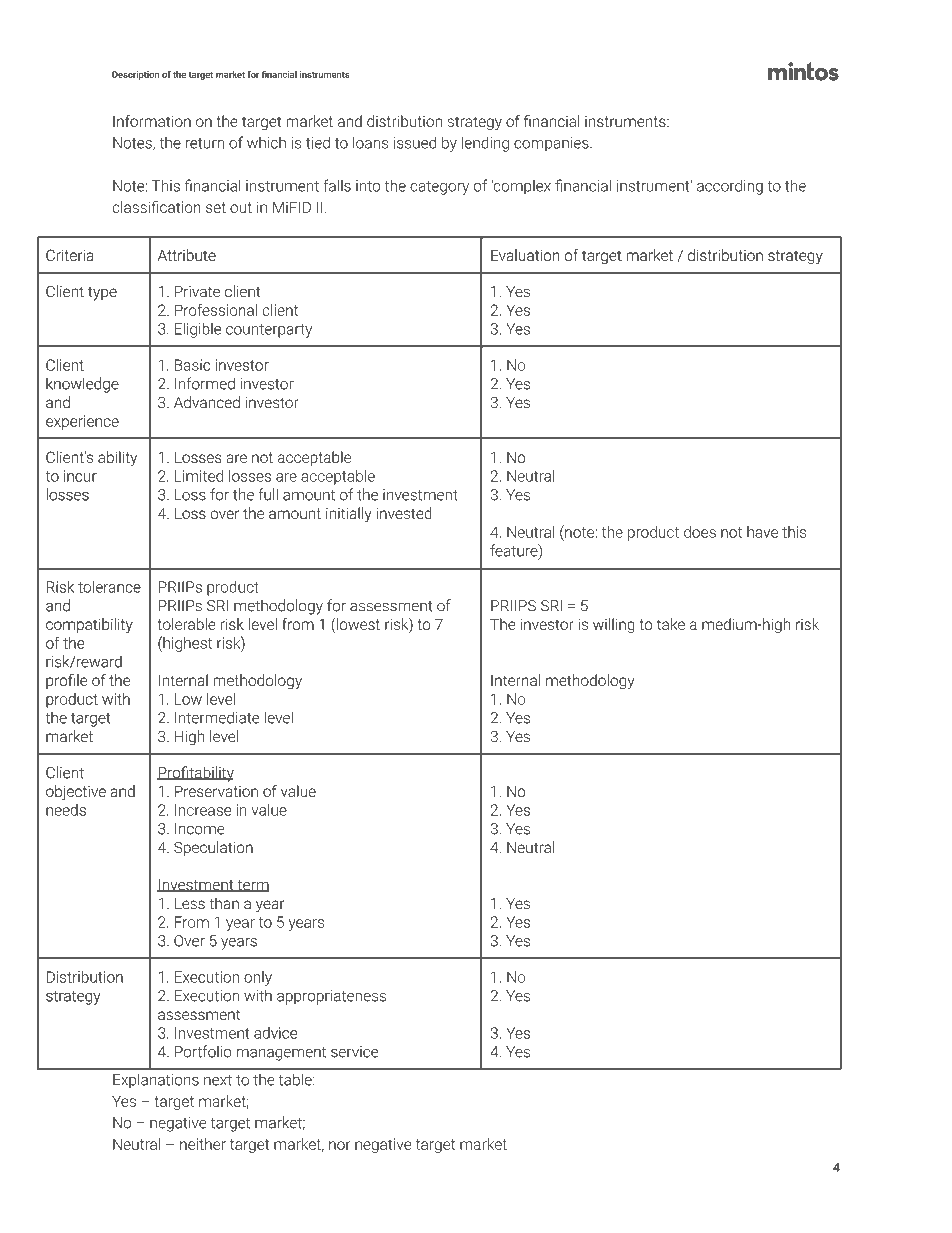 Image resolution: width=952 pixels, height=1233 pixels. Describe the element at coordinates (340, 1145) in the document. I see `nor` at that location.
